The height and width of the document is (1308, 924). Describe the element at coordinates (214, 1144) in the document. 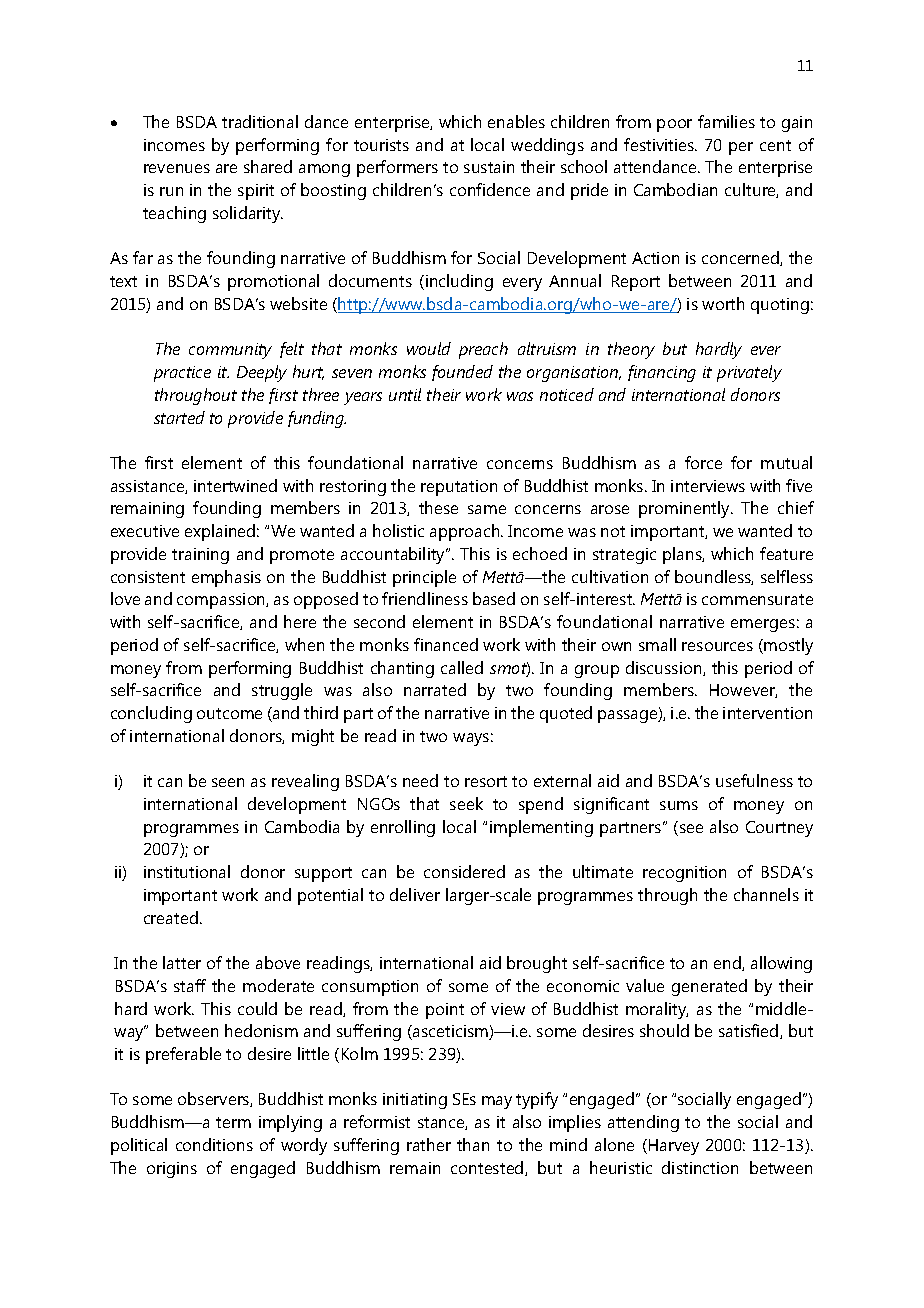

I see `conditions` at that location.
